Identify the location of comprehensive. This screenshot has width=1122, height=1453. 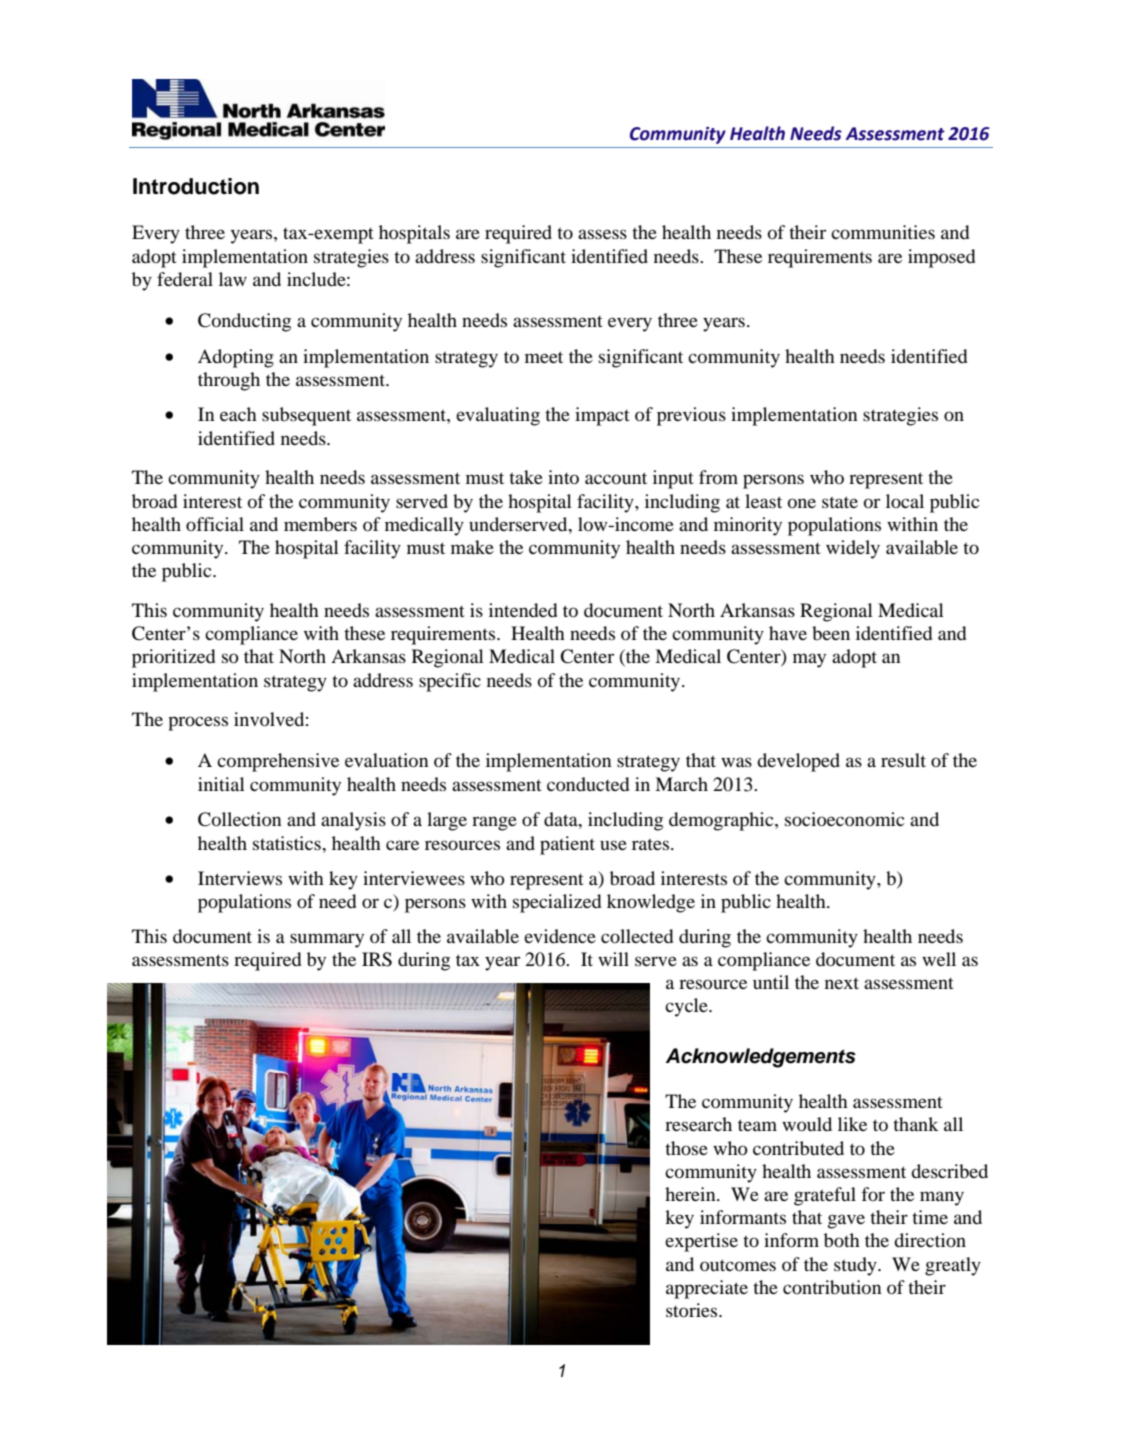
(278, 762).
